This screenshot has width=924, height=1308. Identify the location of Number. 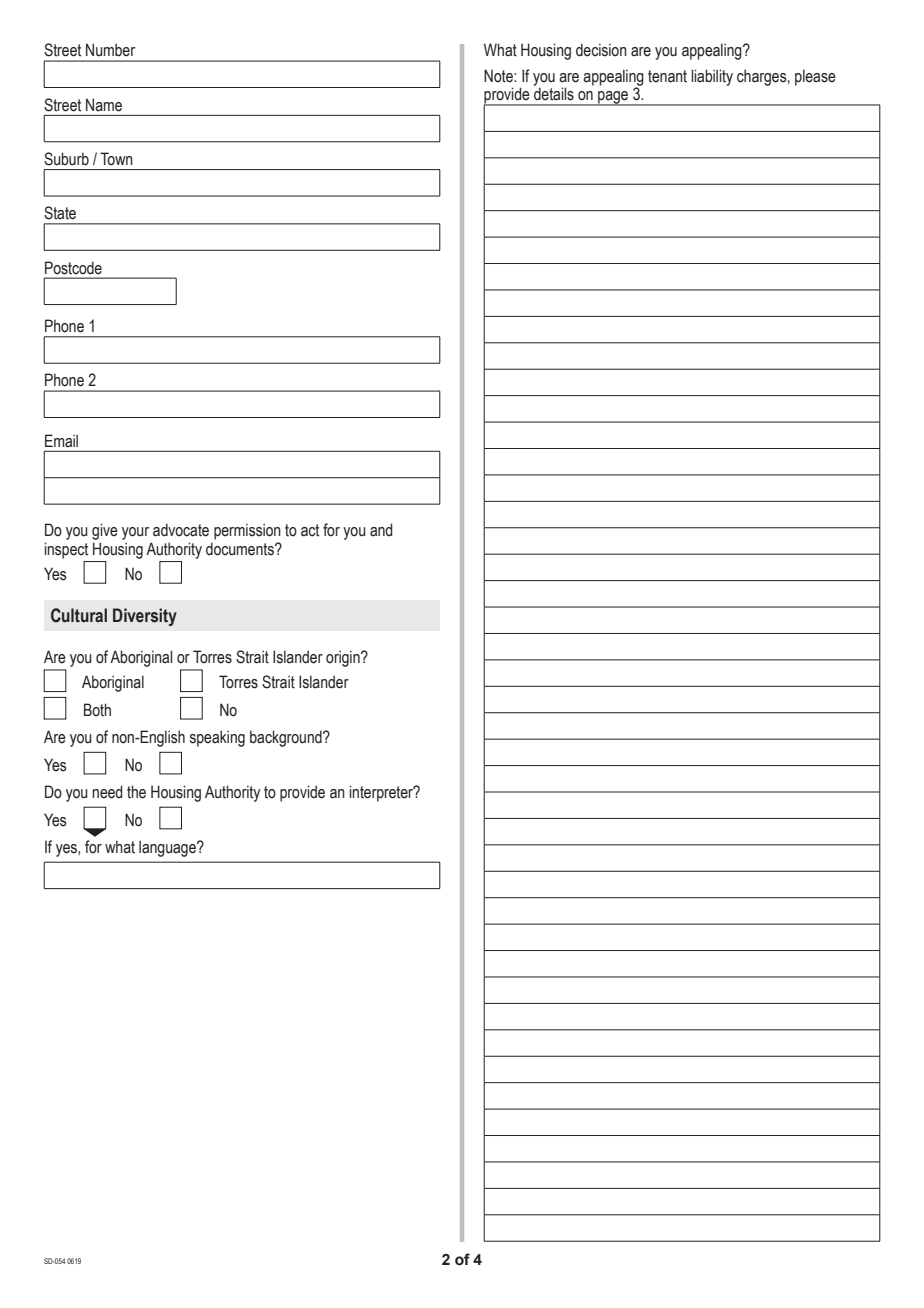
(110, 50).
